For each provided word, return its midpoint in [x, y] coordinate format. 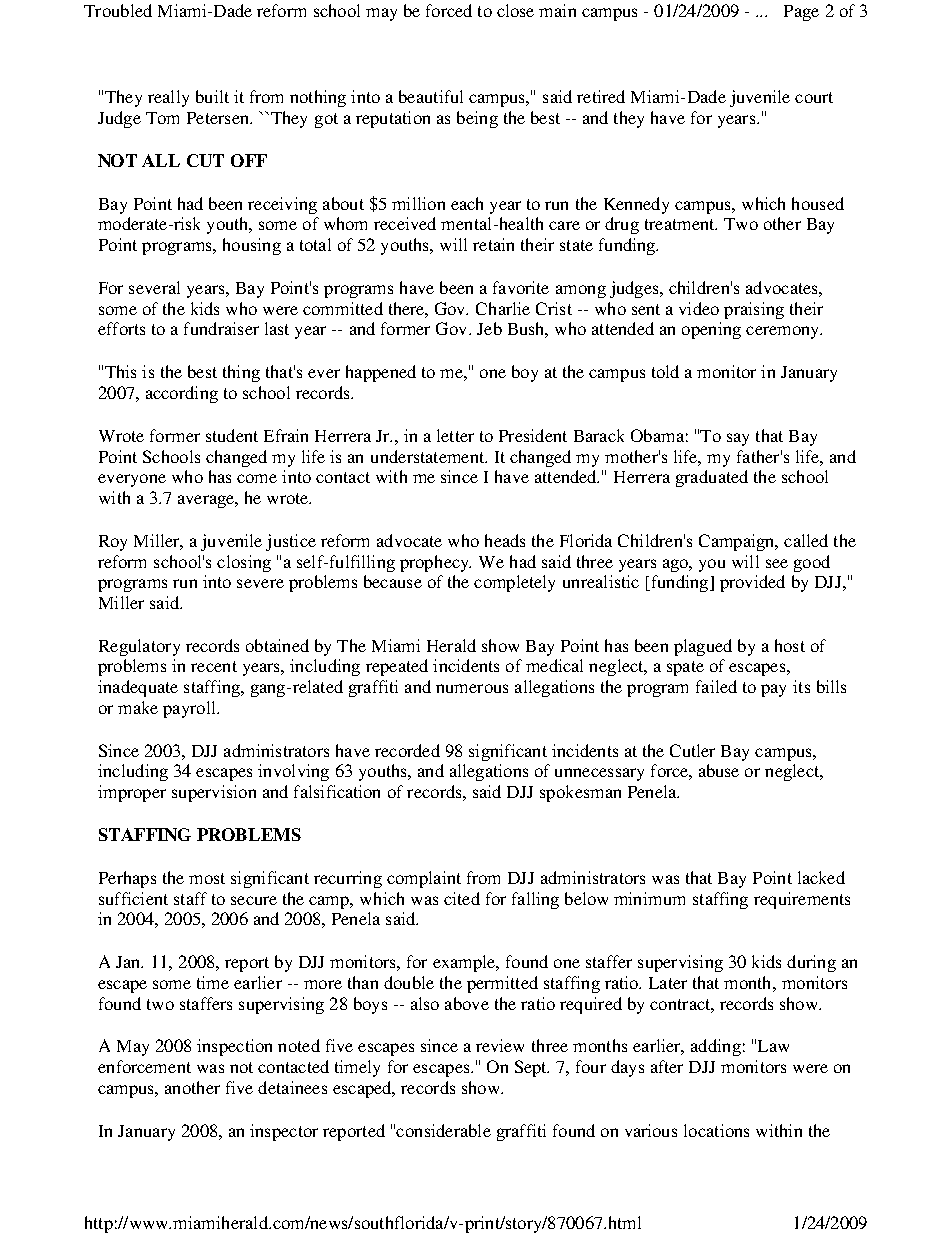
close [515, 10]
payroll [190, 709]
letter [455, 435]
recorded [407, 750]
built [212, 96]
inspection [234, 1047]
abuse [719, 770]
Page [801, 13]
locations [716, 1130]
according [182, 394]
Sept [532, 1068]
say [738, 439]
